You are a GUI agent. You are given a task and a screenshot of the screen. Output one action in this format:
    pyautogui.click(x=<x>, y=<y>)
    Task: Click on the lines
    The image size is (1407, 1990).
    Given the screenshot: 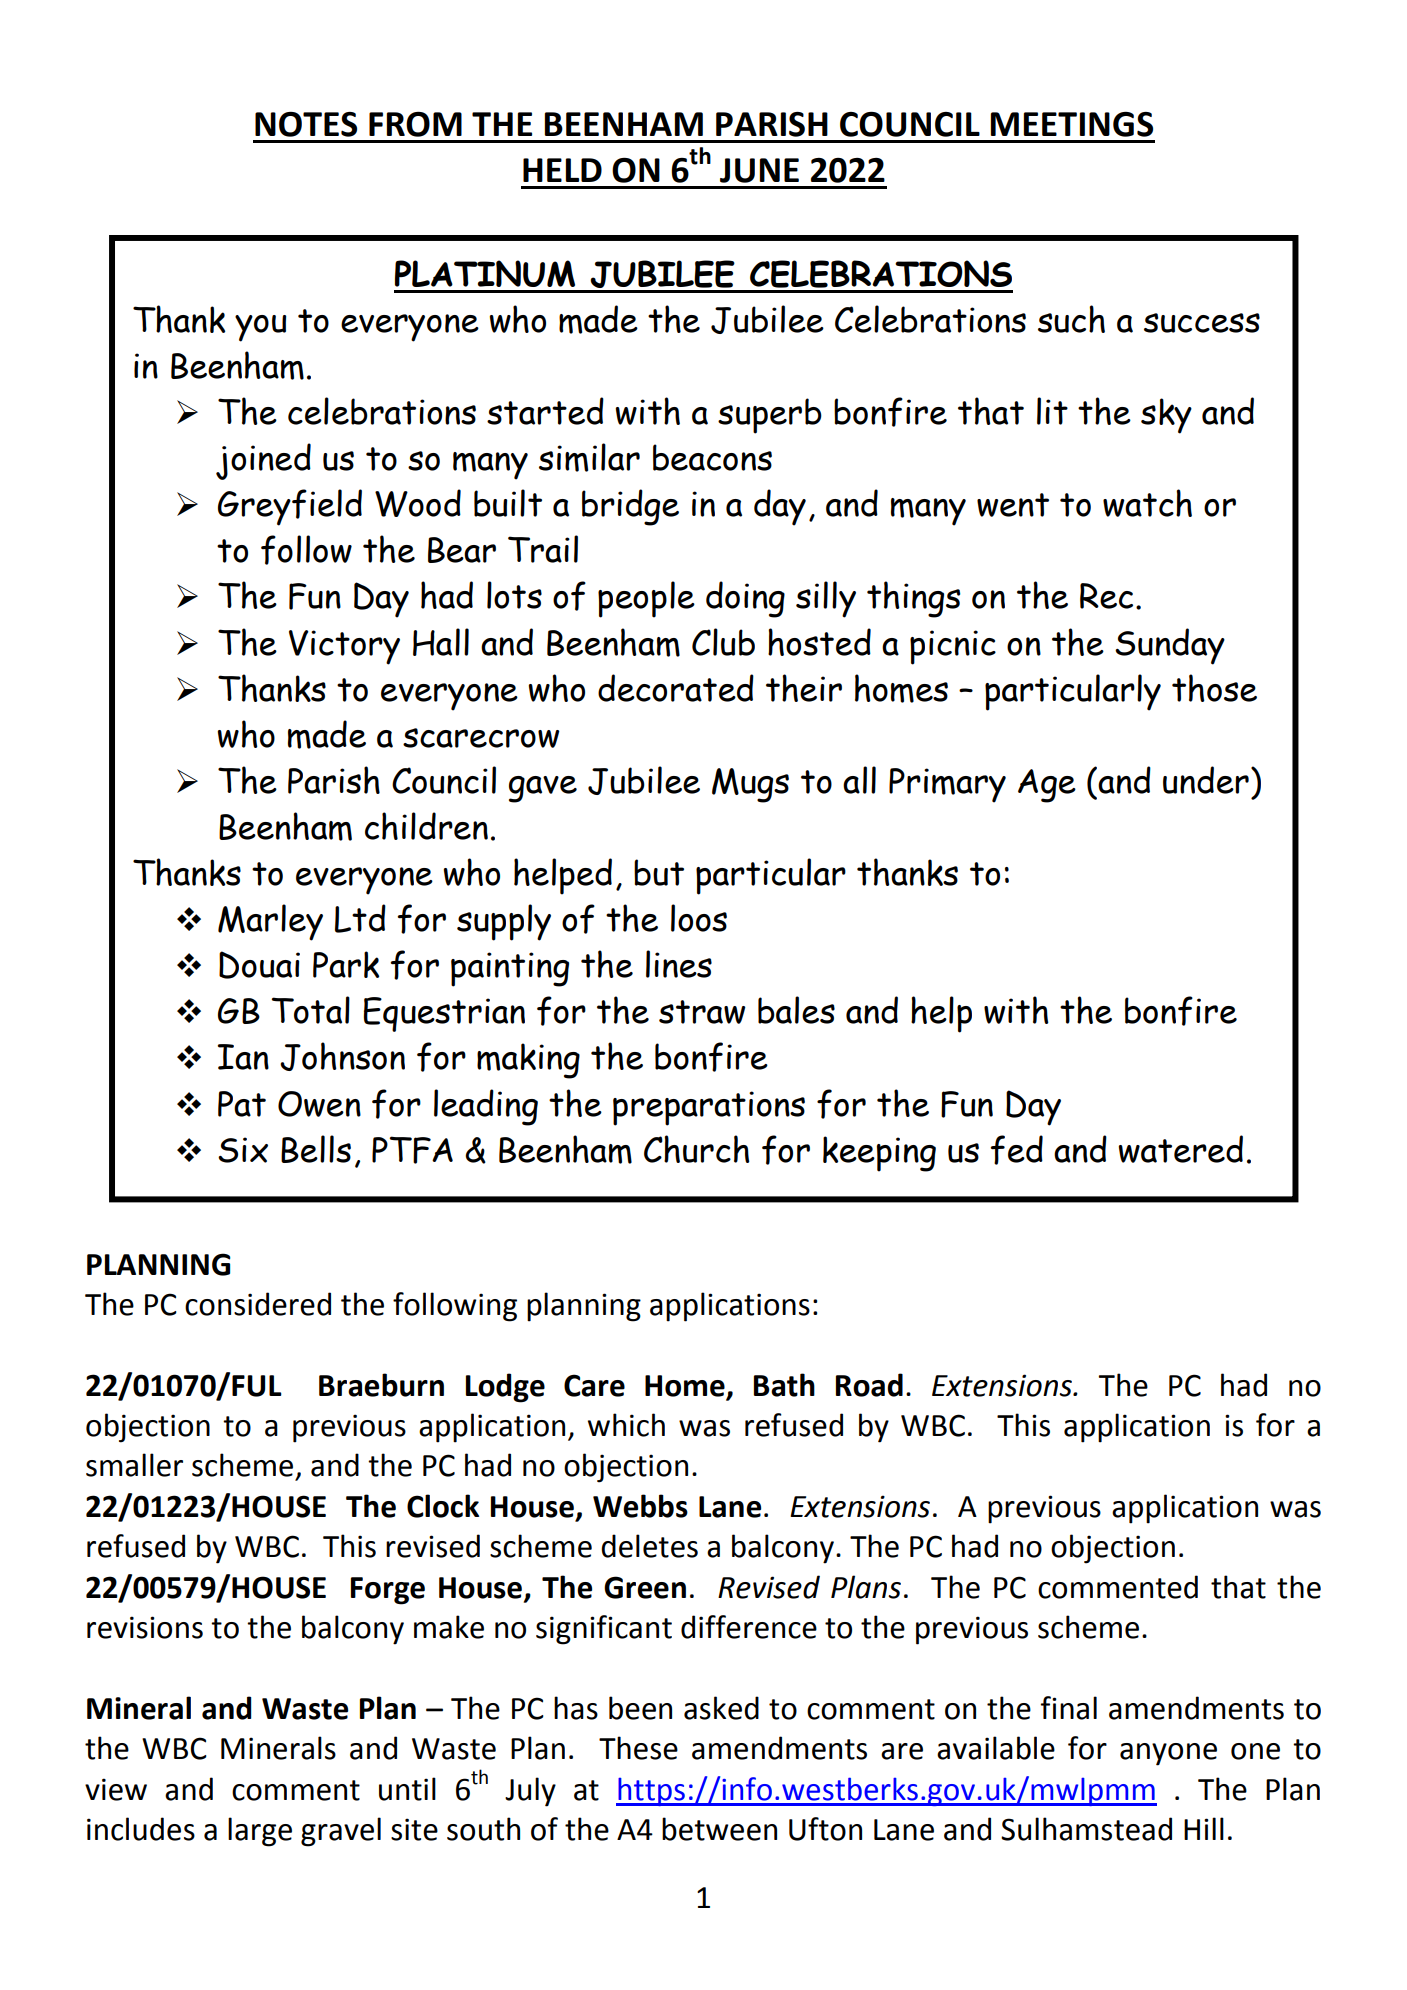 What is the action you would take?
    pyautogui.click(x=679, y=964)
